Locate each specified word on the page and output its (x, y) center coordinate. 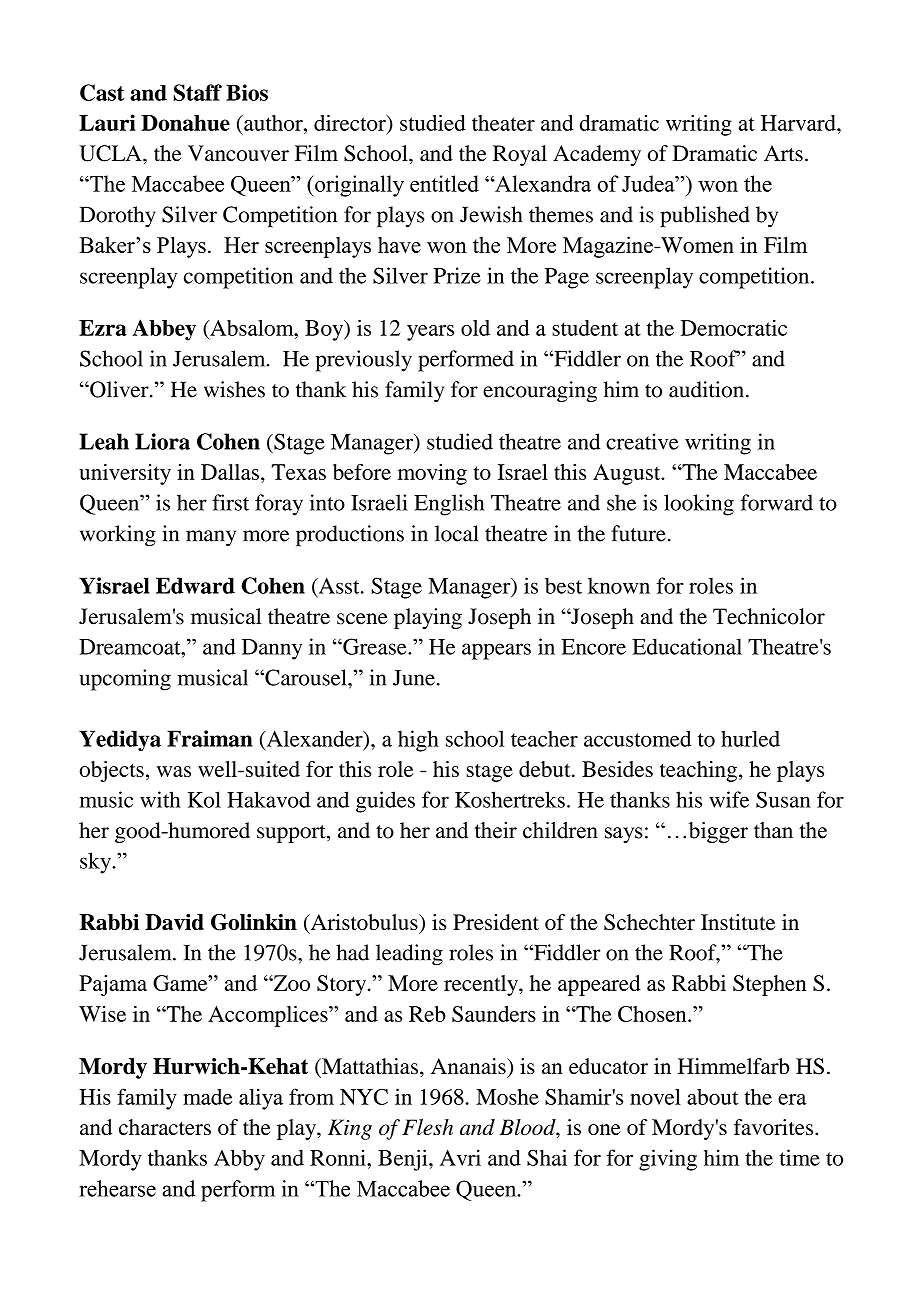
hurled (750, 738)
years (430, 333)
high (418, 741)
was (174, 771)
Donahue (185, 123)
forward (776, 502)
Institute (738, 922)
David (174, 922)
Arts (783, 153)
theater (503, 123)
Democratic (734, 328)
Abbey (164, 330)
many (211, 538)
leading (409, 955)
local (456, 533)
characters (165, 1127)
